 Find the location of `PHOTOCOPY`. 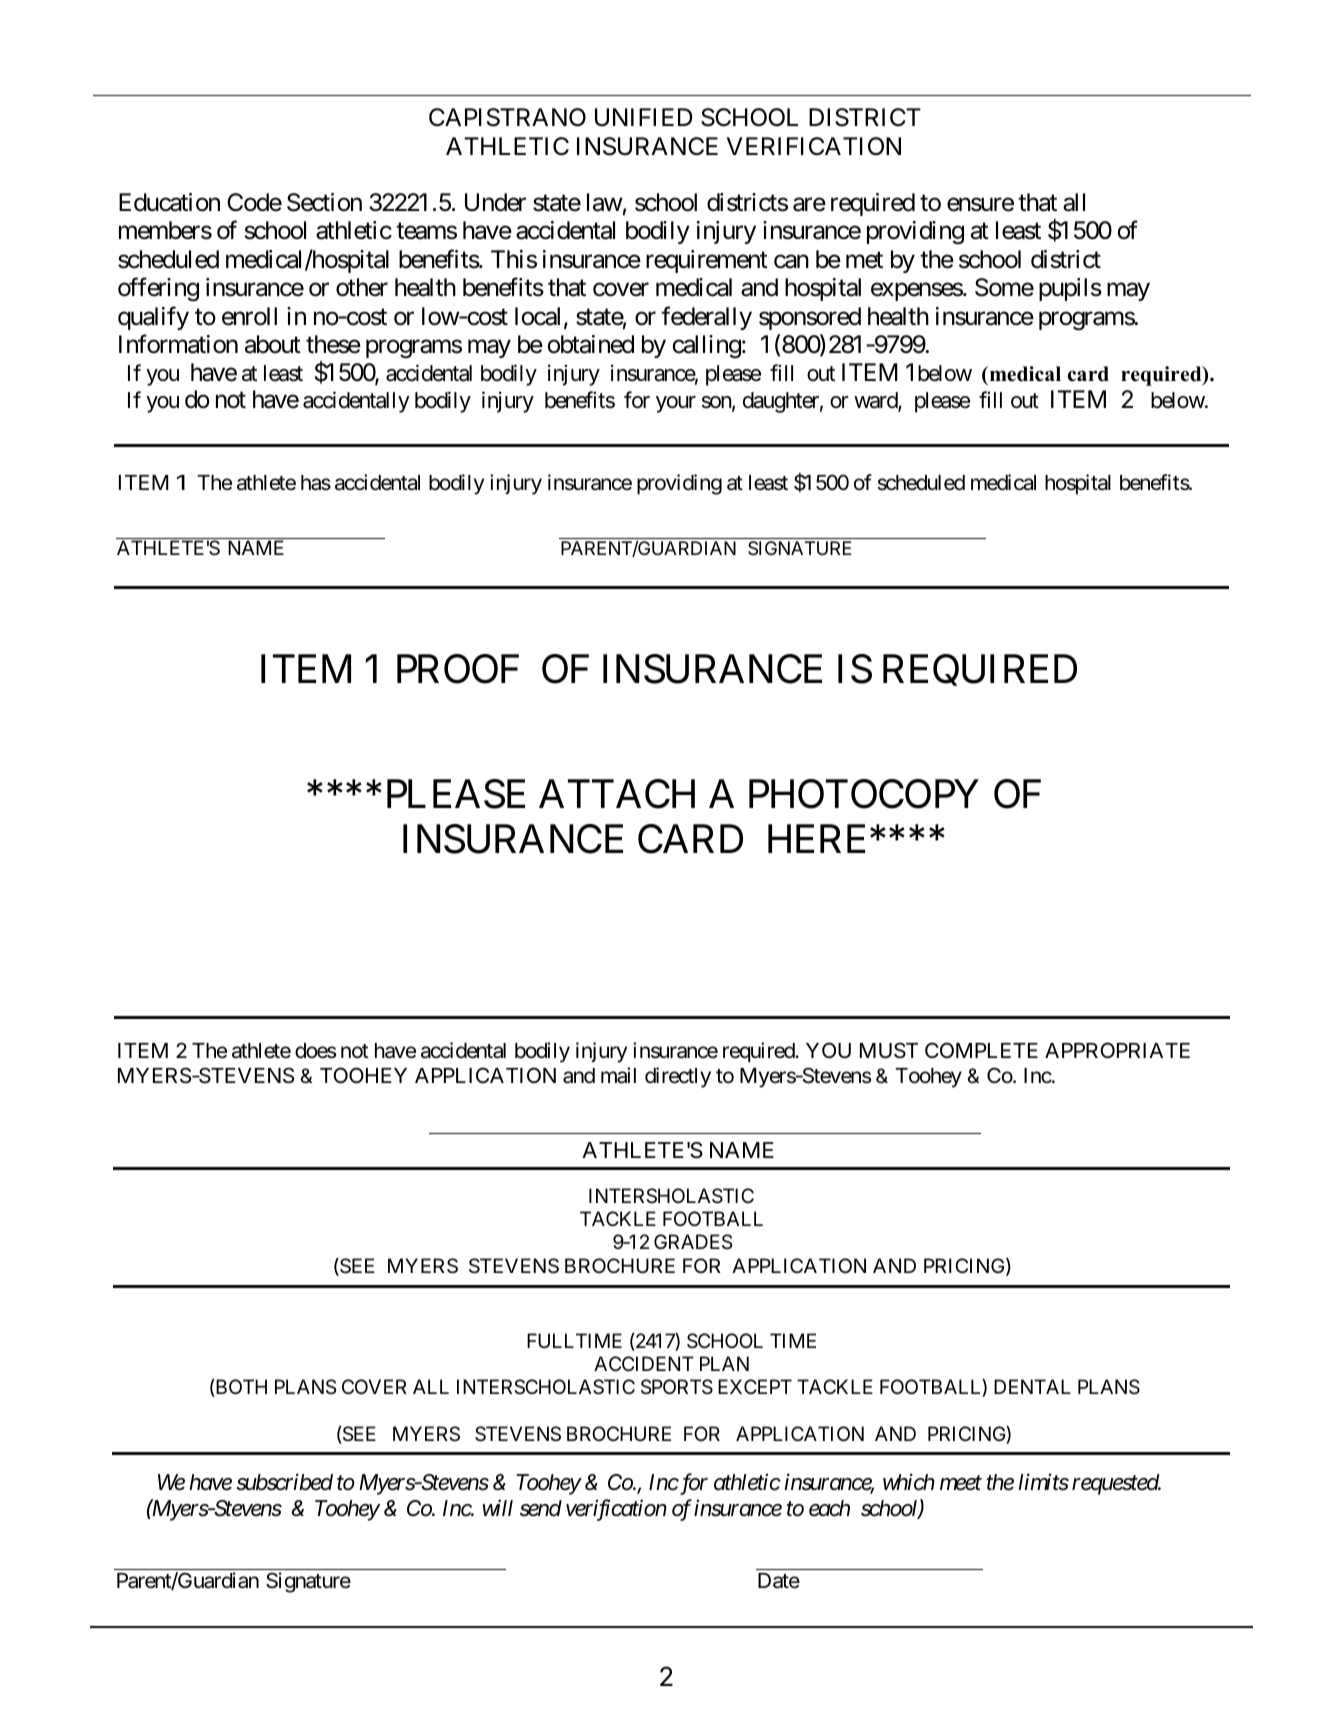

PHOTOCOPY is located at coordinates (863, 794).
